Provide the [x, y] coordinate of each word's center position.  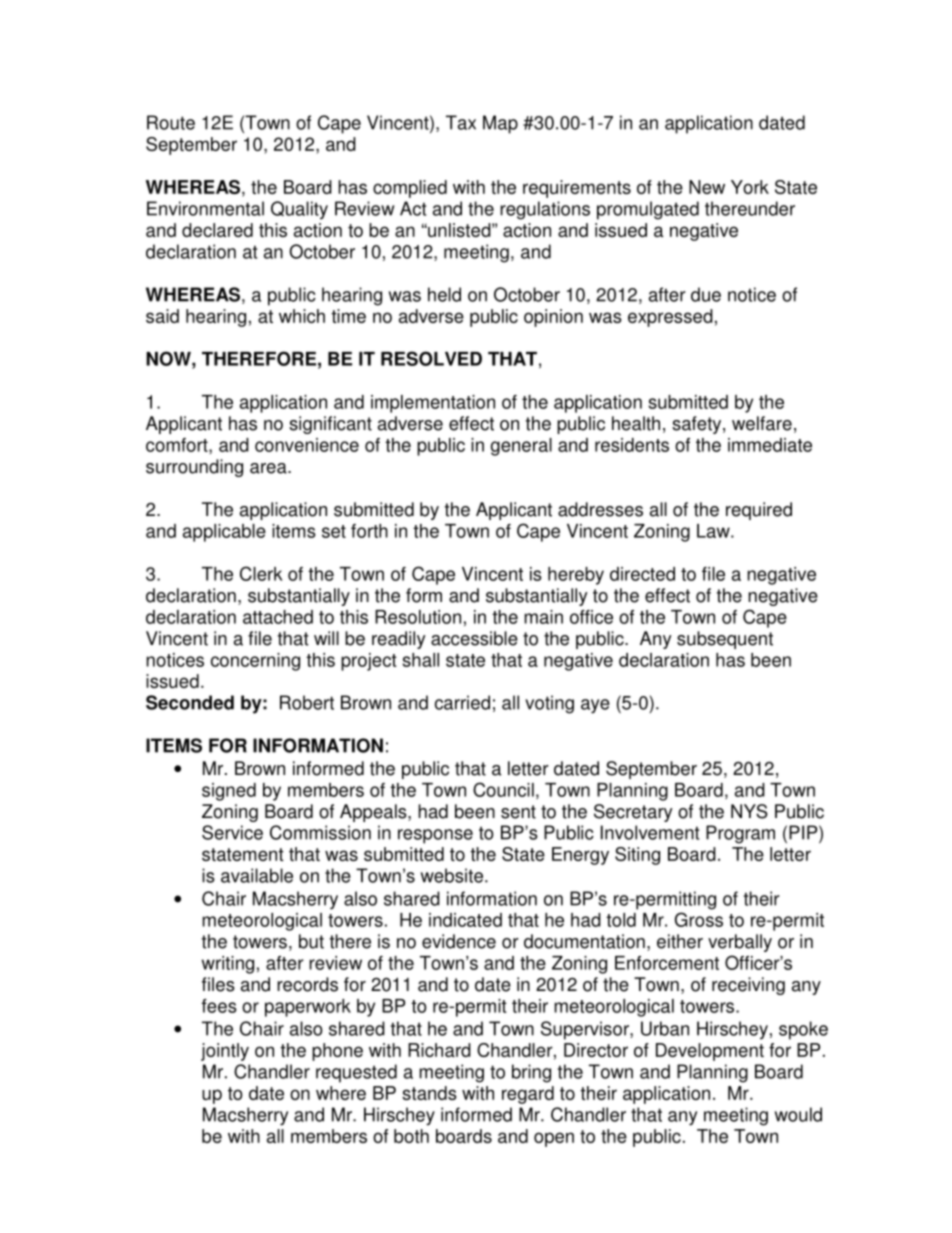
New [707, 187]
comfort [178, 446]
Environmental [205, 208]
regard [528, 1095]
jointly [225, 1052]
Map [500, 124]
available [257, 875]
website [452, 875]
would [798, 1114]
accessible [474, 638]
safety [698, 425]
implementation [433, 404]
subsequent [725, 640]
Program [740, 834]
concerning [255, 662]
